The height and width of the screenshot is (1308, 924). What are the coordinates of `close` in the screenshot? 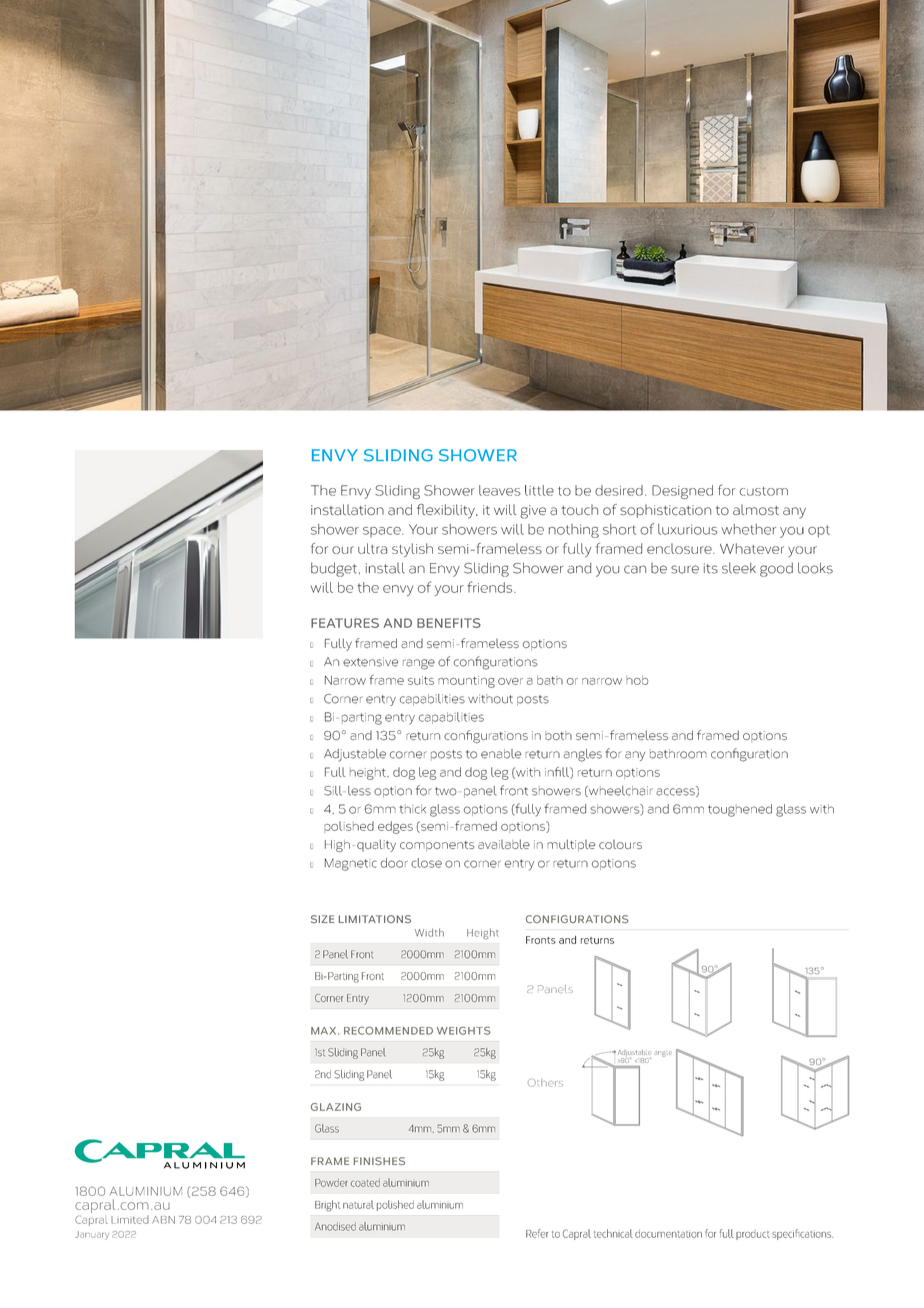 It's located at (426, 863).
